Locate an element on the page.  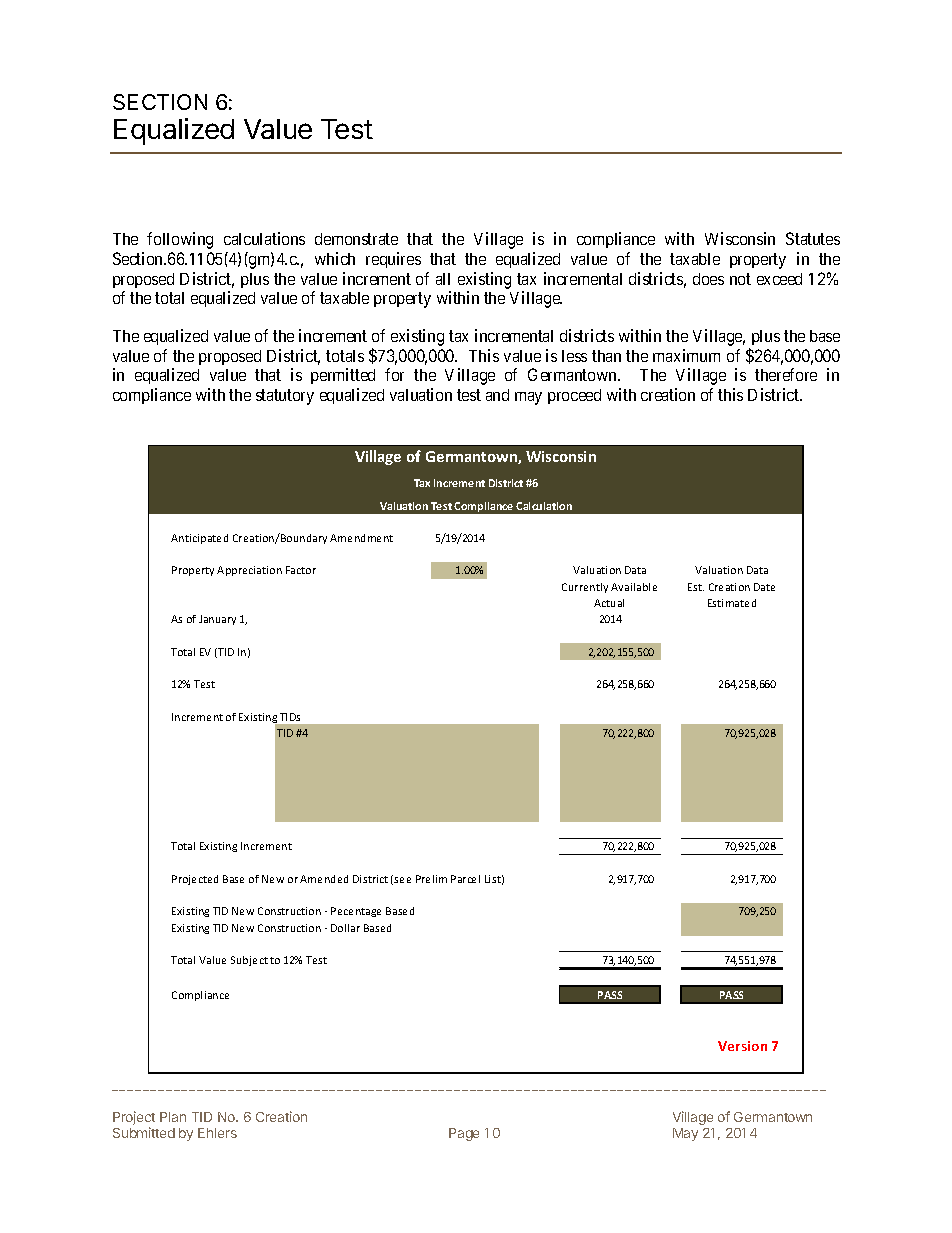
Version is located at coordinates (742, 1046).
